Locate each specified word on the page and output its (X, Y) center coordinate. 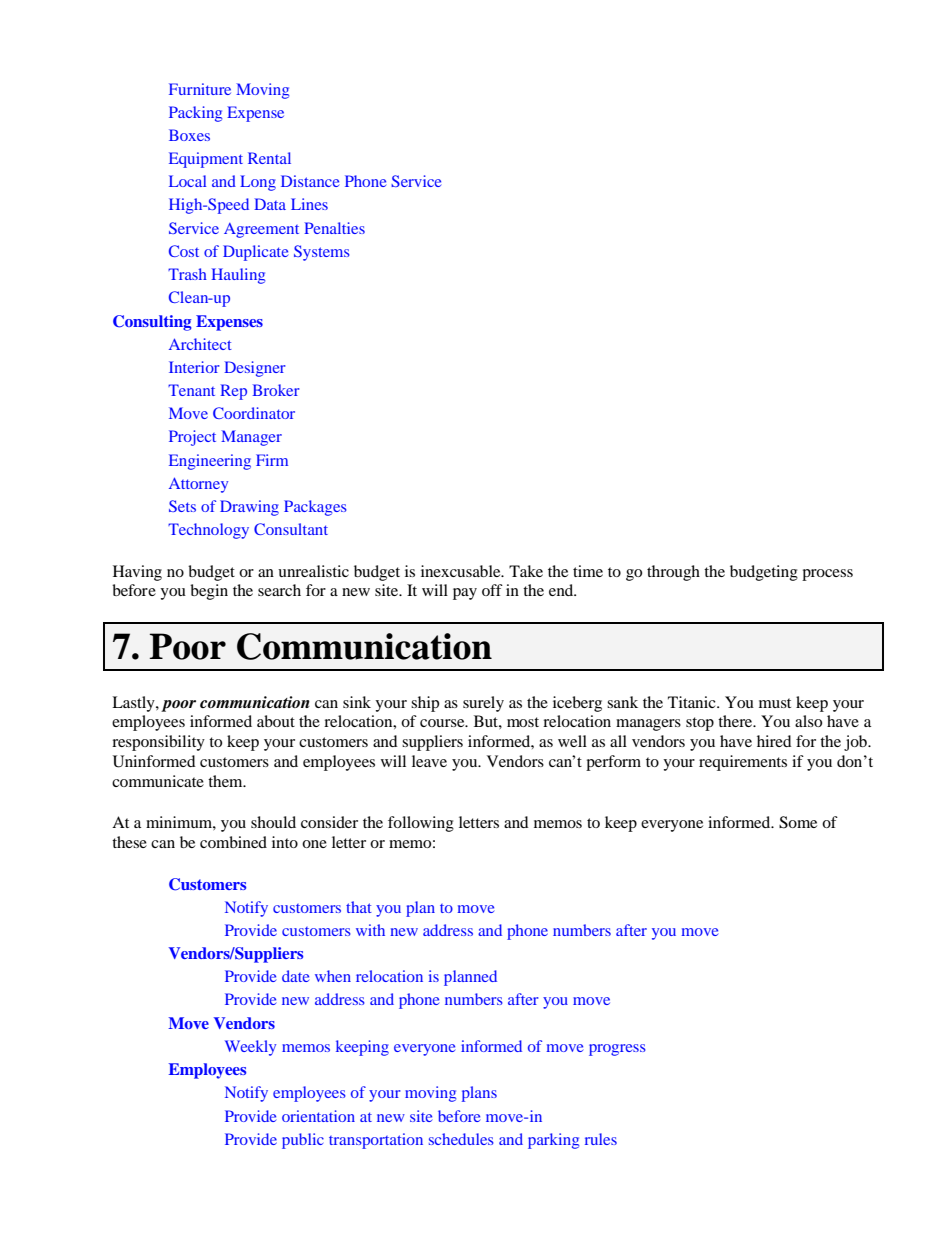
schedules (461, 1139)
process (827, 575)
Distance (310, 181)
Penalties (334, 228)
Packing (195, 114)
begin (209, 592)
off (492, 590)
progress (617, 1050)
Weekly (250, 1048)
